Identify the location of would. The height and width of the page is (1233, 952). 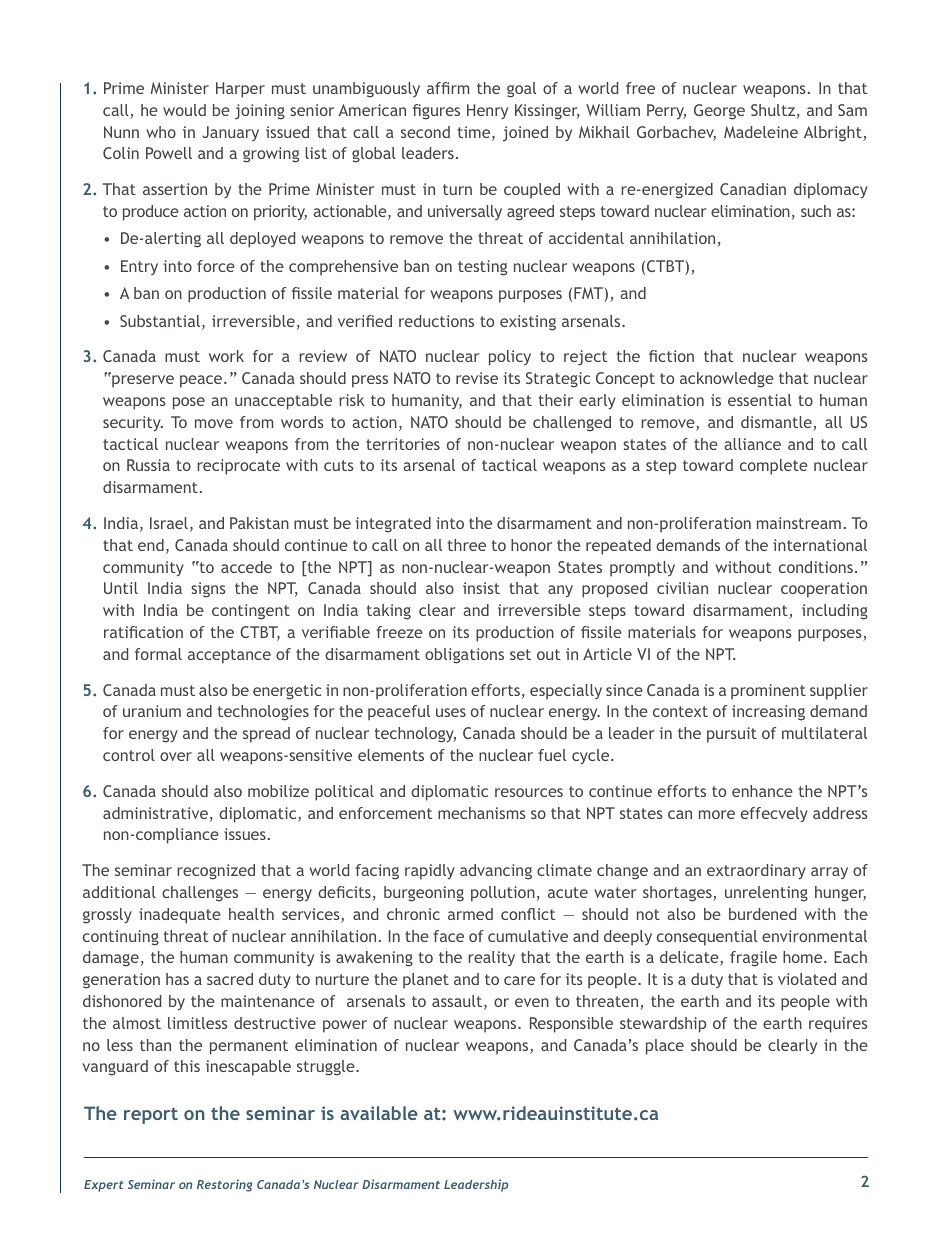
(184, 110).
